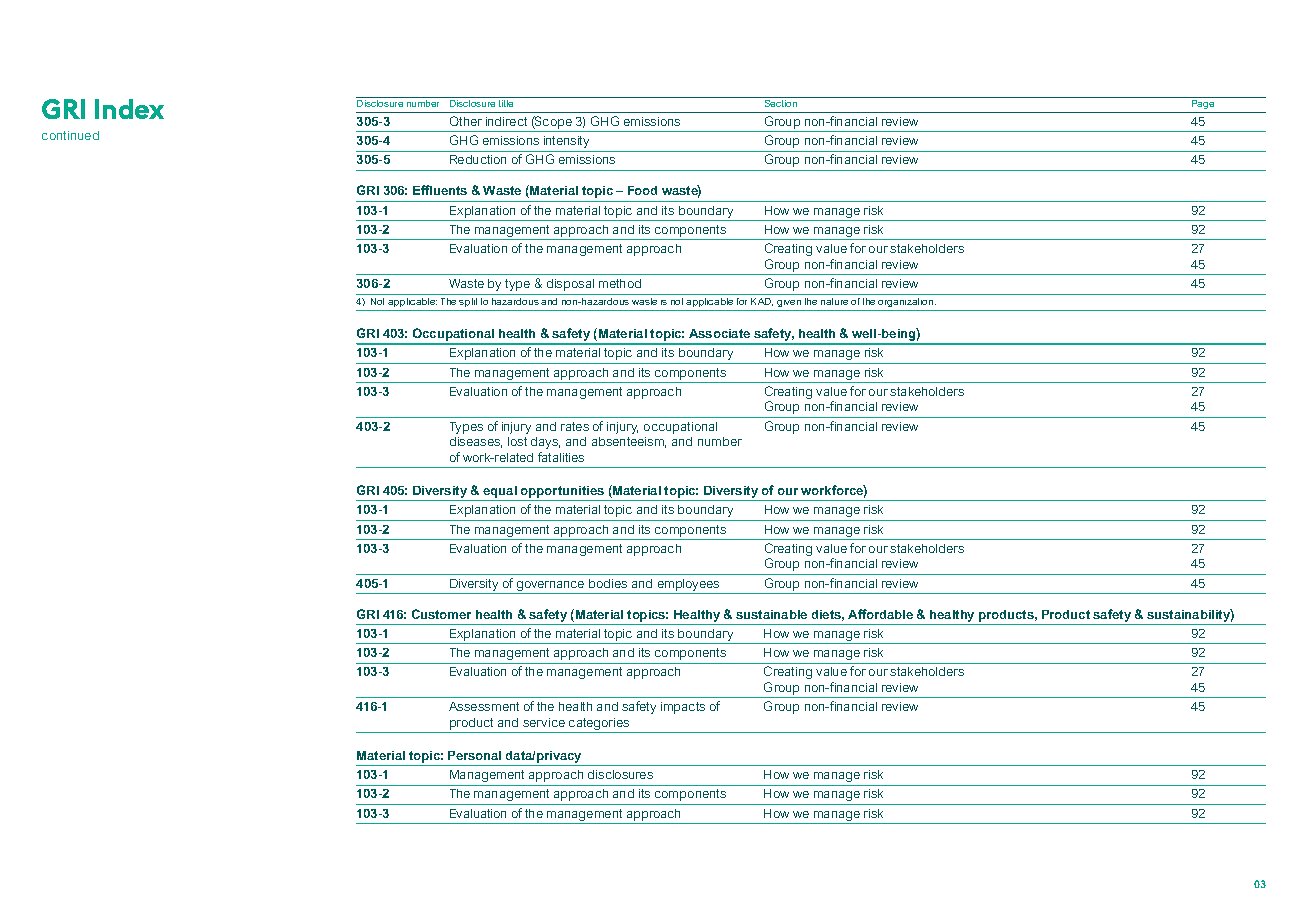  I want to click on lost, so click(517, 441).
